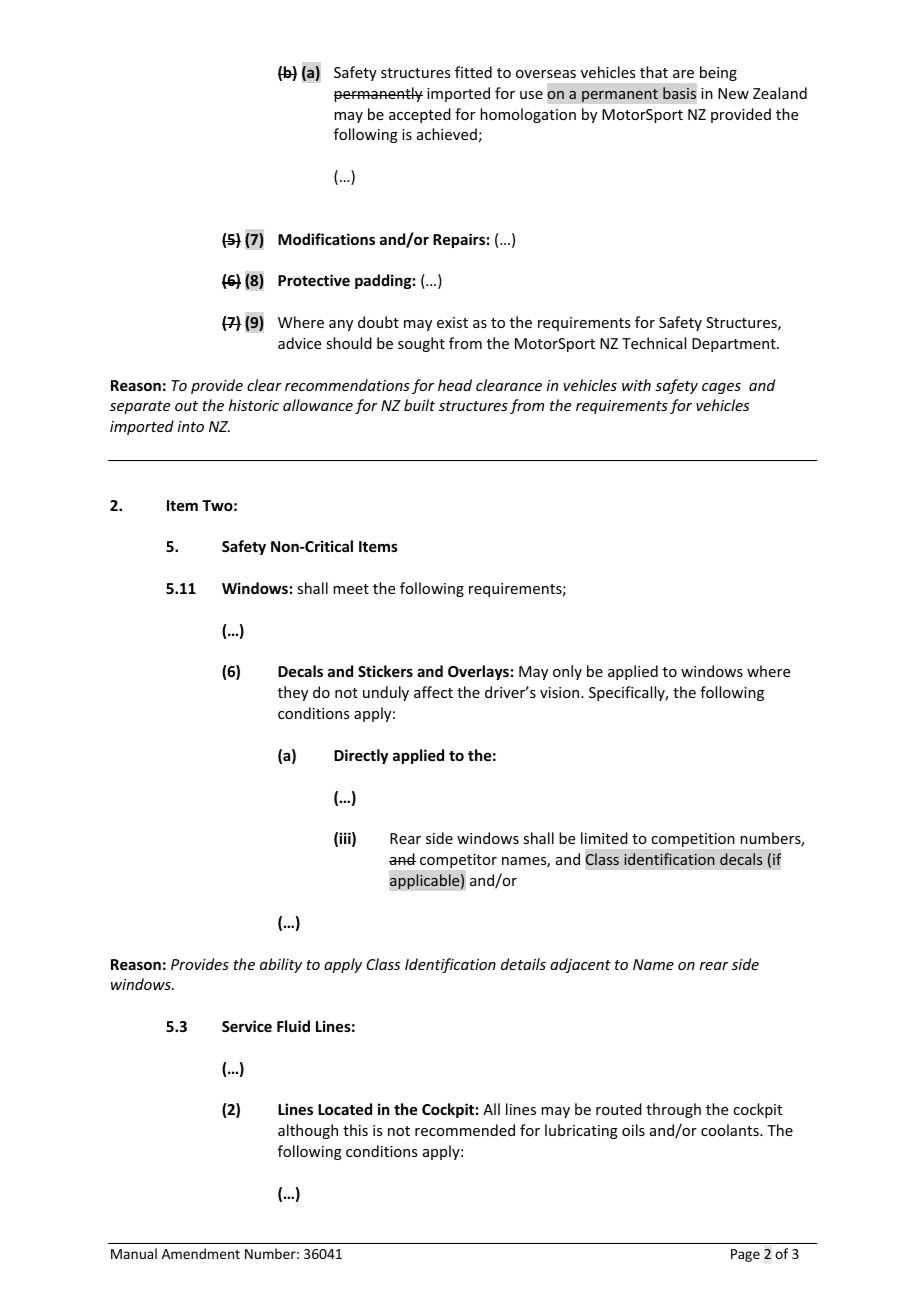  Describe the element at coordinates (679, 93) in the screenshot. I see `basis` at that location.
